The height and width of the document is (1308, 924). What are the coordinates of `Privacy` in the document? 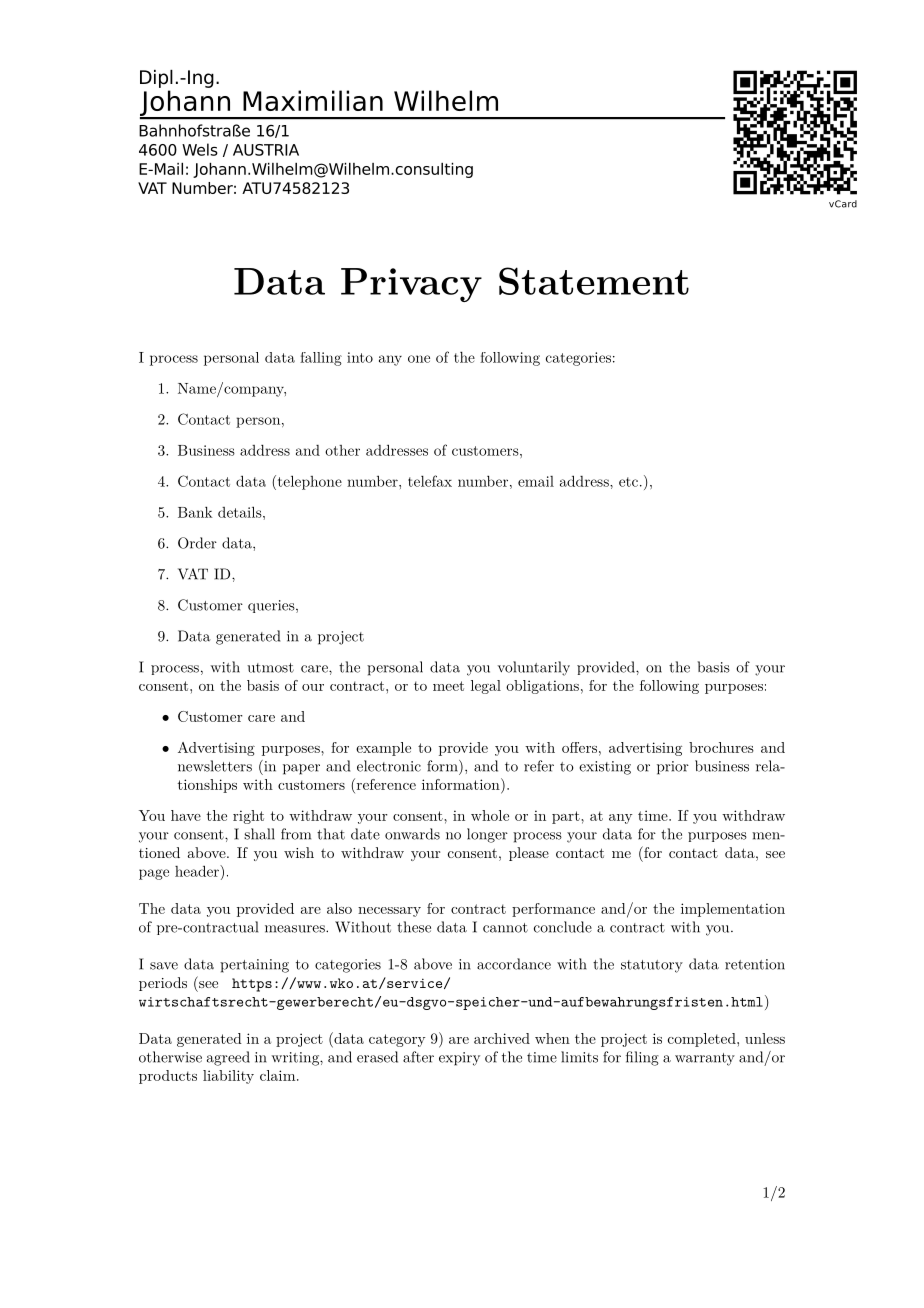 It's located at (411, 285).
